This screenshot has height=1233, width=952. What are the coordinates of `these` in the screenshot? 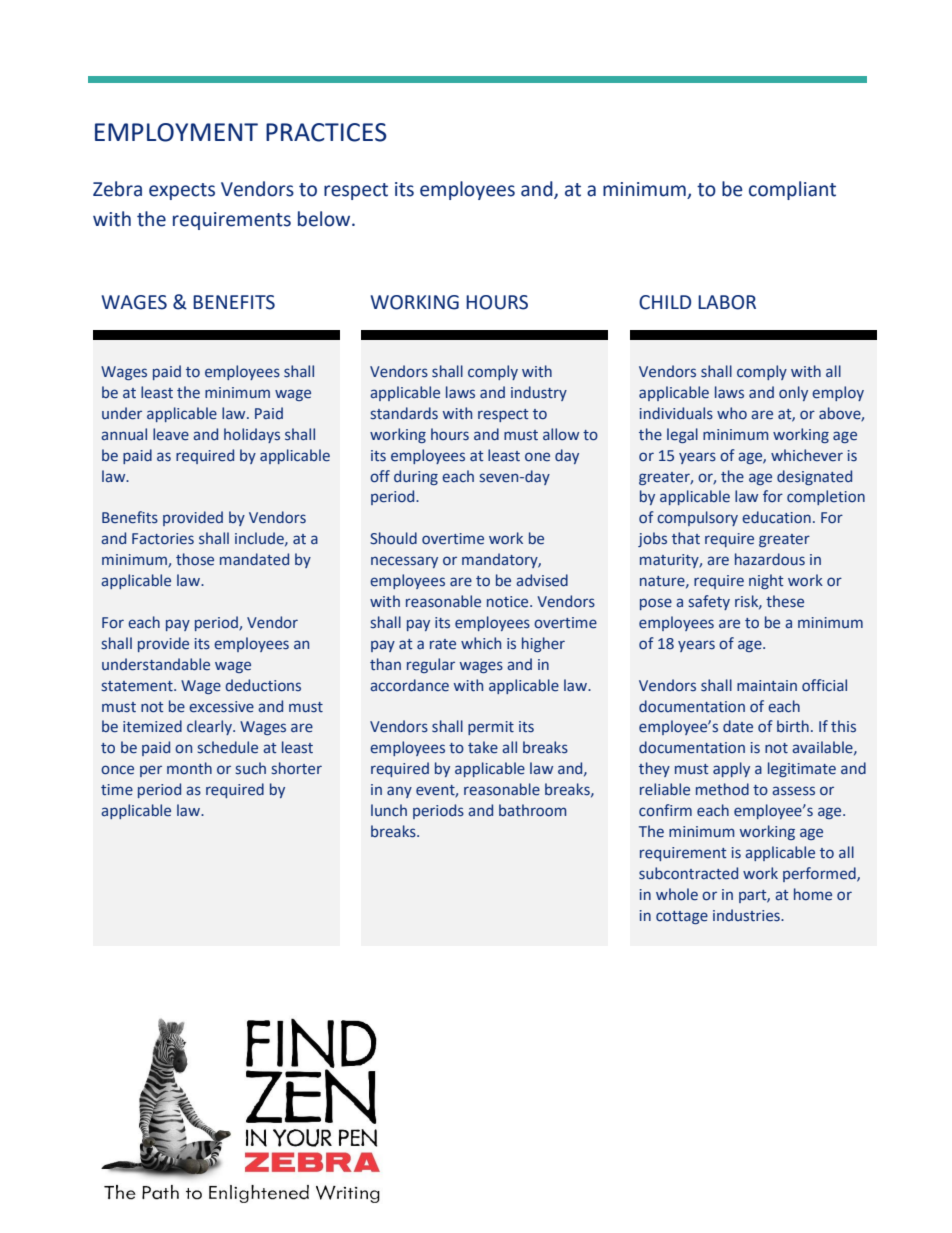 It's located at (785, 601).
